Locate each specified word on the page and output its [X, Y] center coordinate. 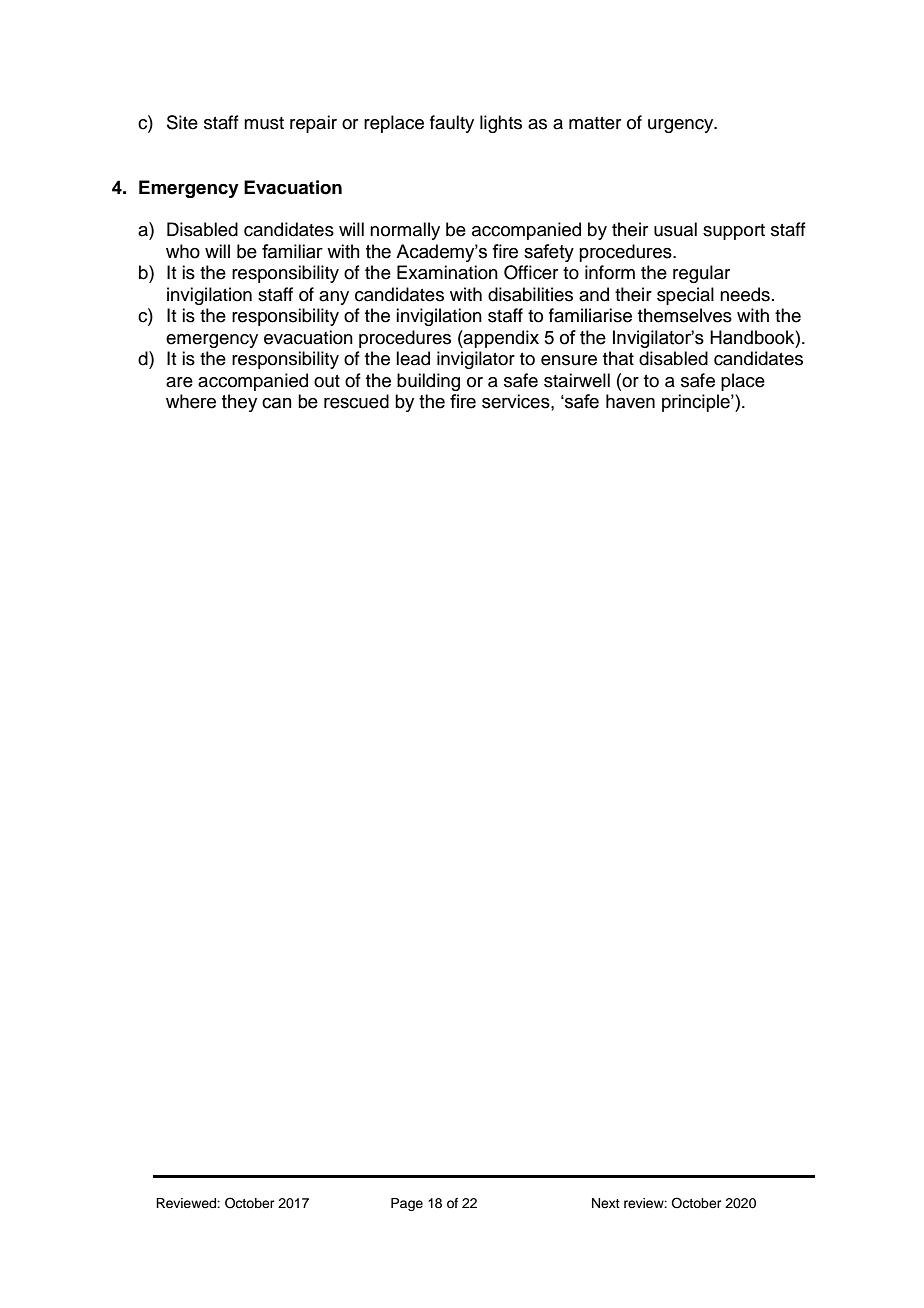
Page [407, 1204]
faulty [452, 124]
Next [606, 1203]
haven [630, 401]
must [264, 123]
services [517, 401]
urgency [682, 126]
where [191, 401]
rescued [356, 401]
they [239, 403]
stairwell [577, 380]
